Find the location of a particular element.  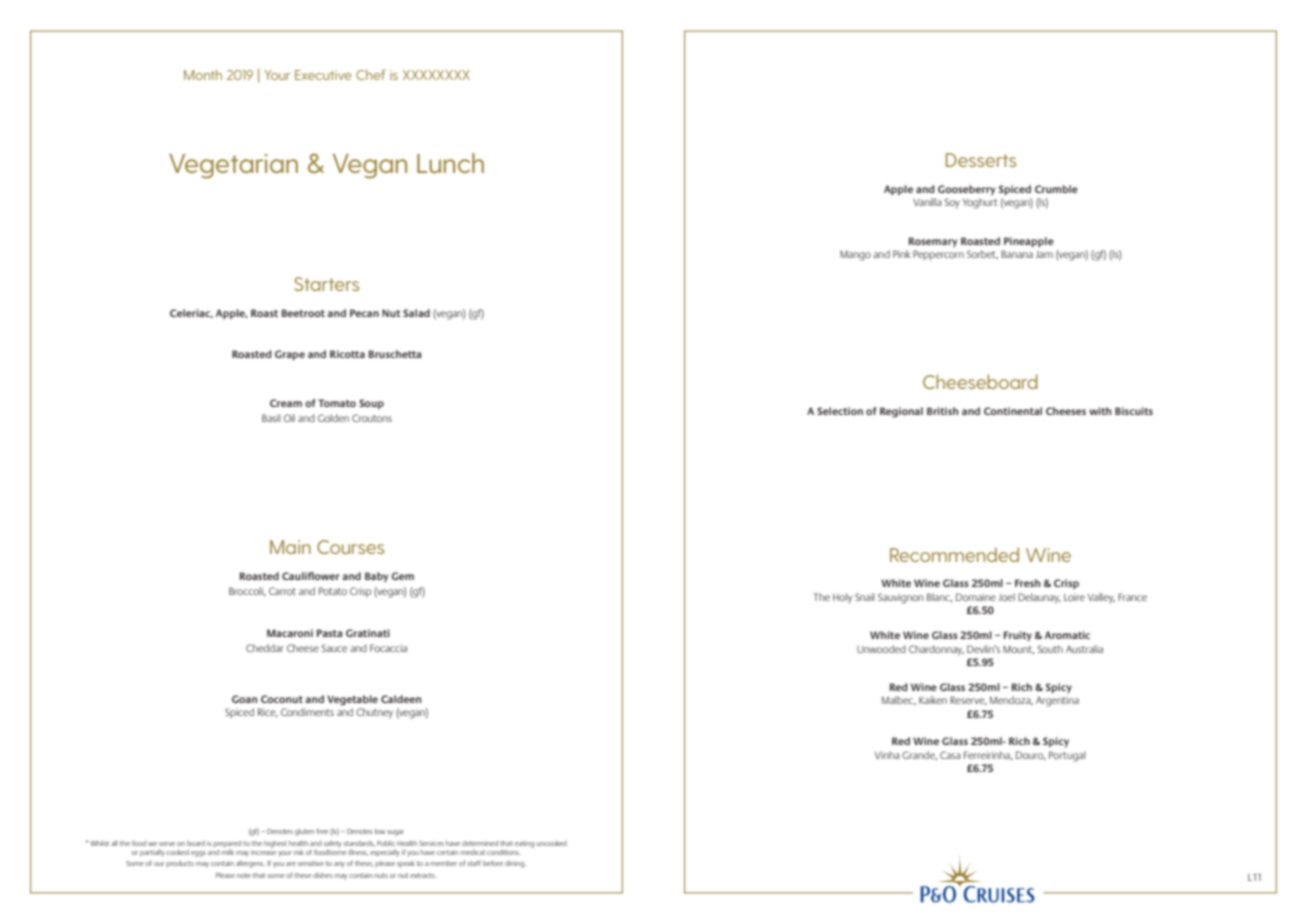

XXXXXXXX is located at coordinates (436, 75).
